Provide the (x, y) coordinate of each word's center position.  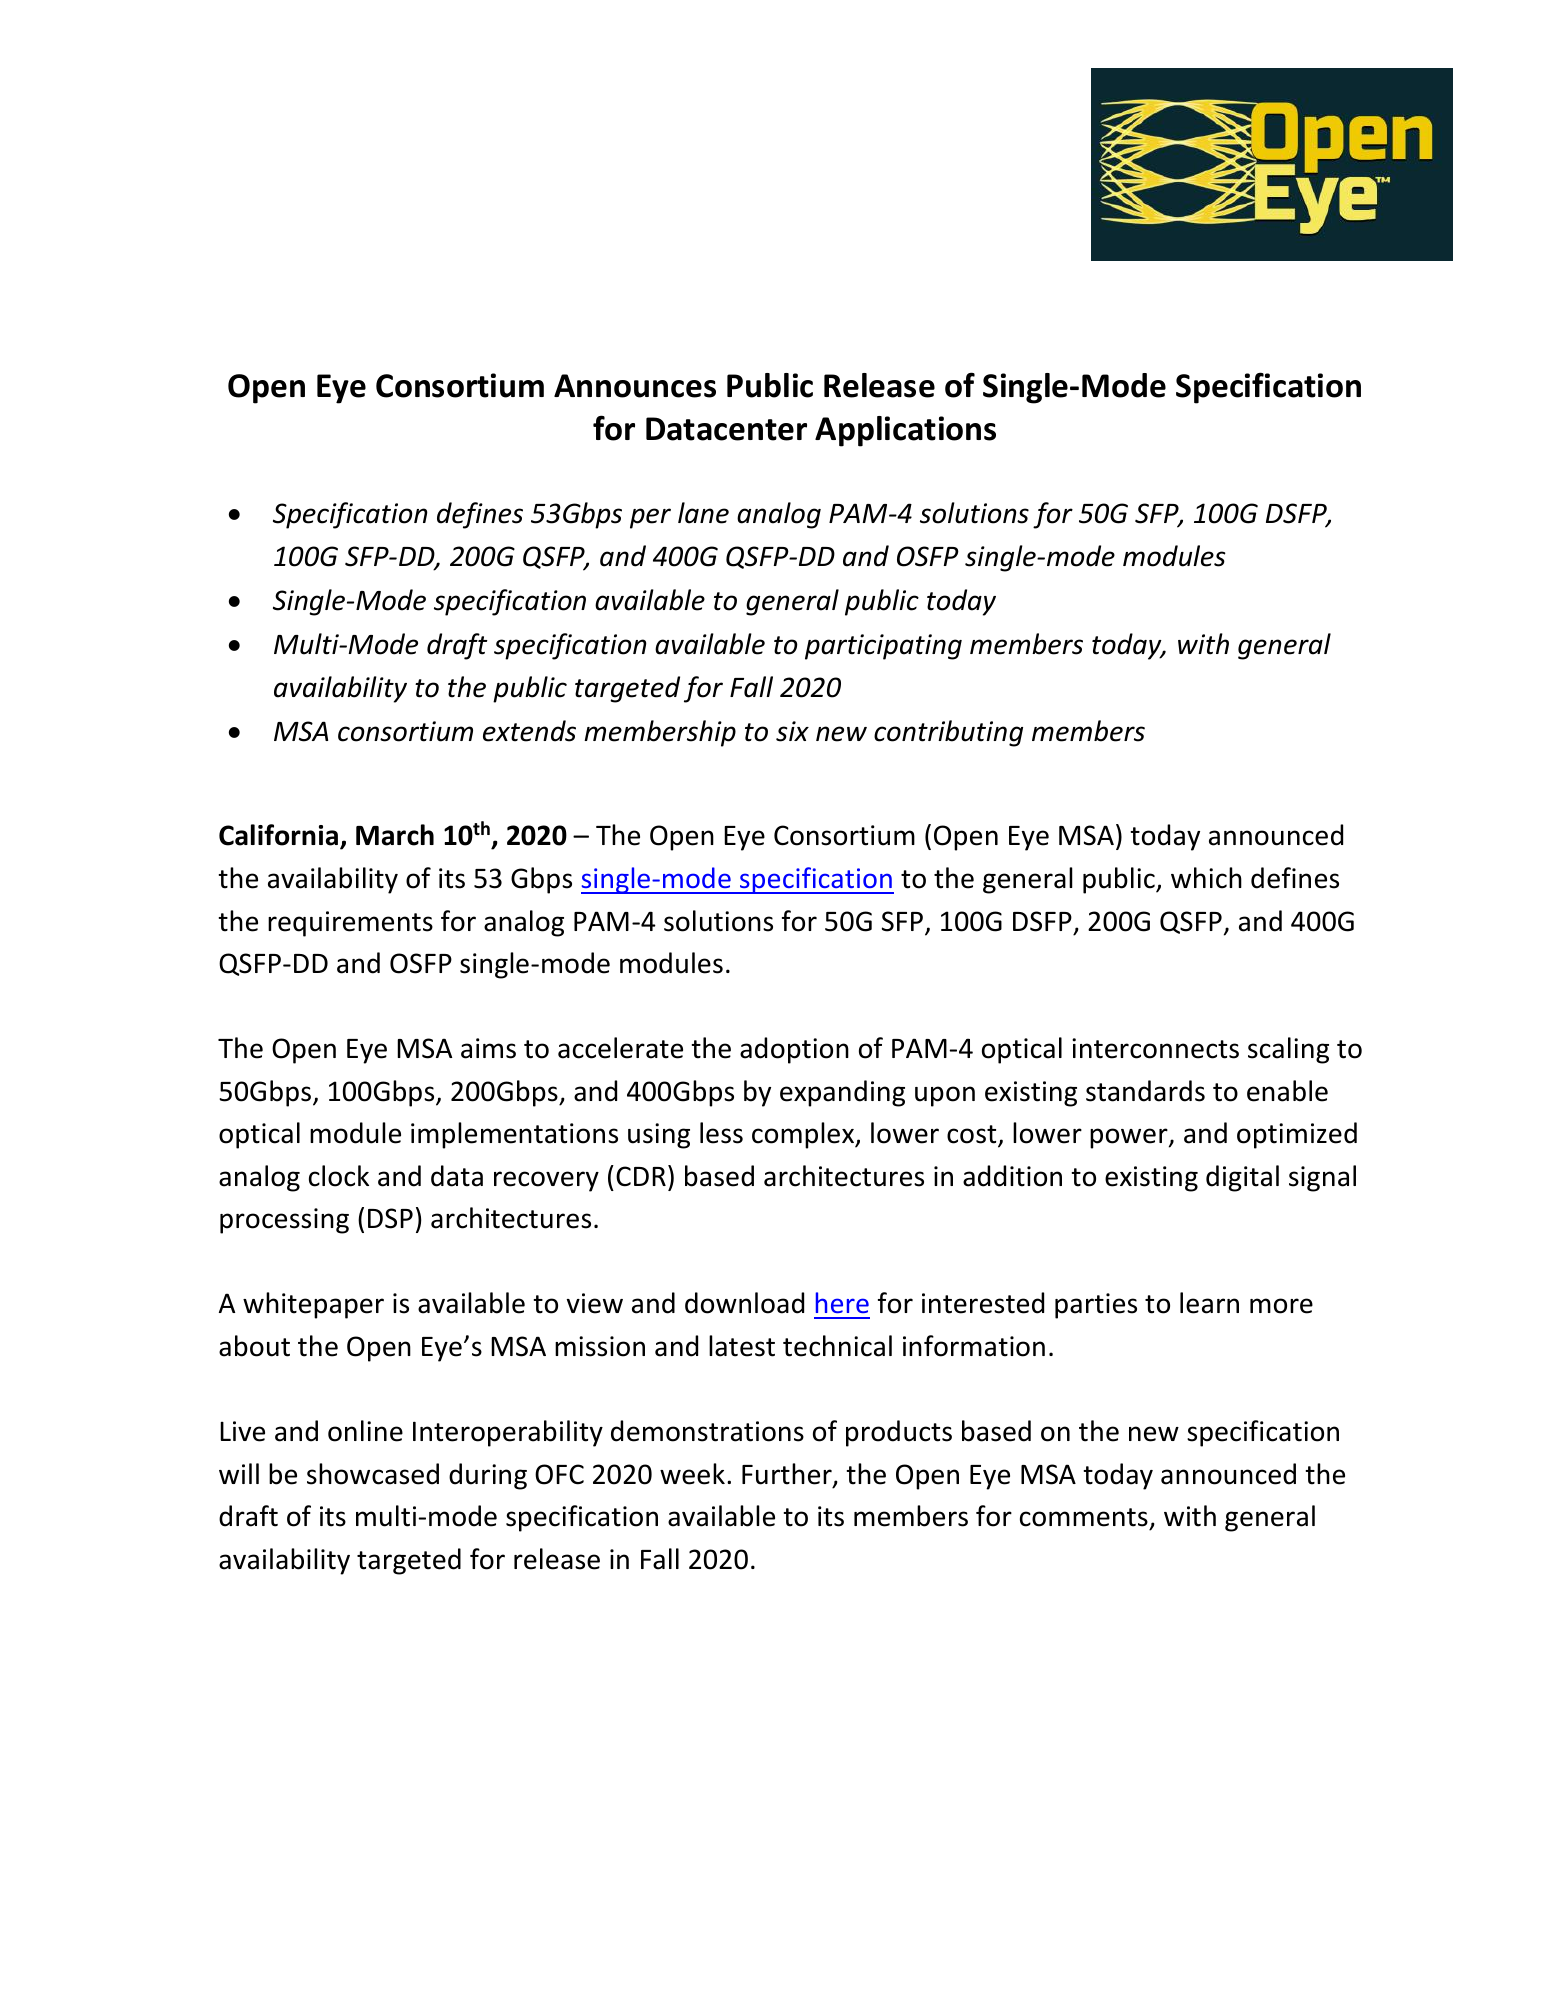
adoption (794, 1050)
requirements (350, 924)
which (1206, 878)
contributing (948, 733)
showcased (373, 1474)
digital (1242, 1178)
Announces (635, 386)
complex (804, 1135)
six (792, 731)
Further (788, 1475)
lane (703, 513)
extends (529, 731)
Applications (905, 431)
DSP (390, 1218)
